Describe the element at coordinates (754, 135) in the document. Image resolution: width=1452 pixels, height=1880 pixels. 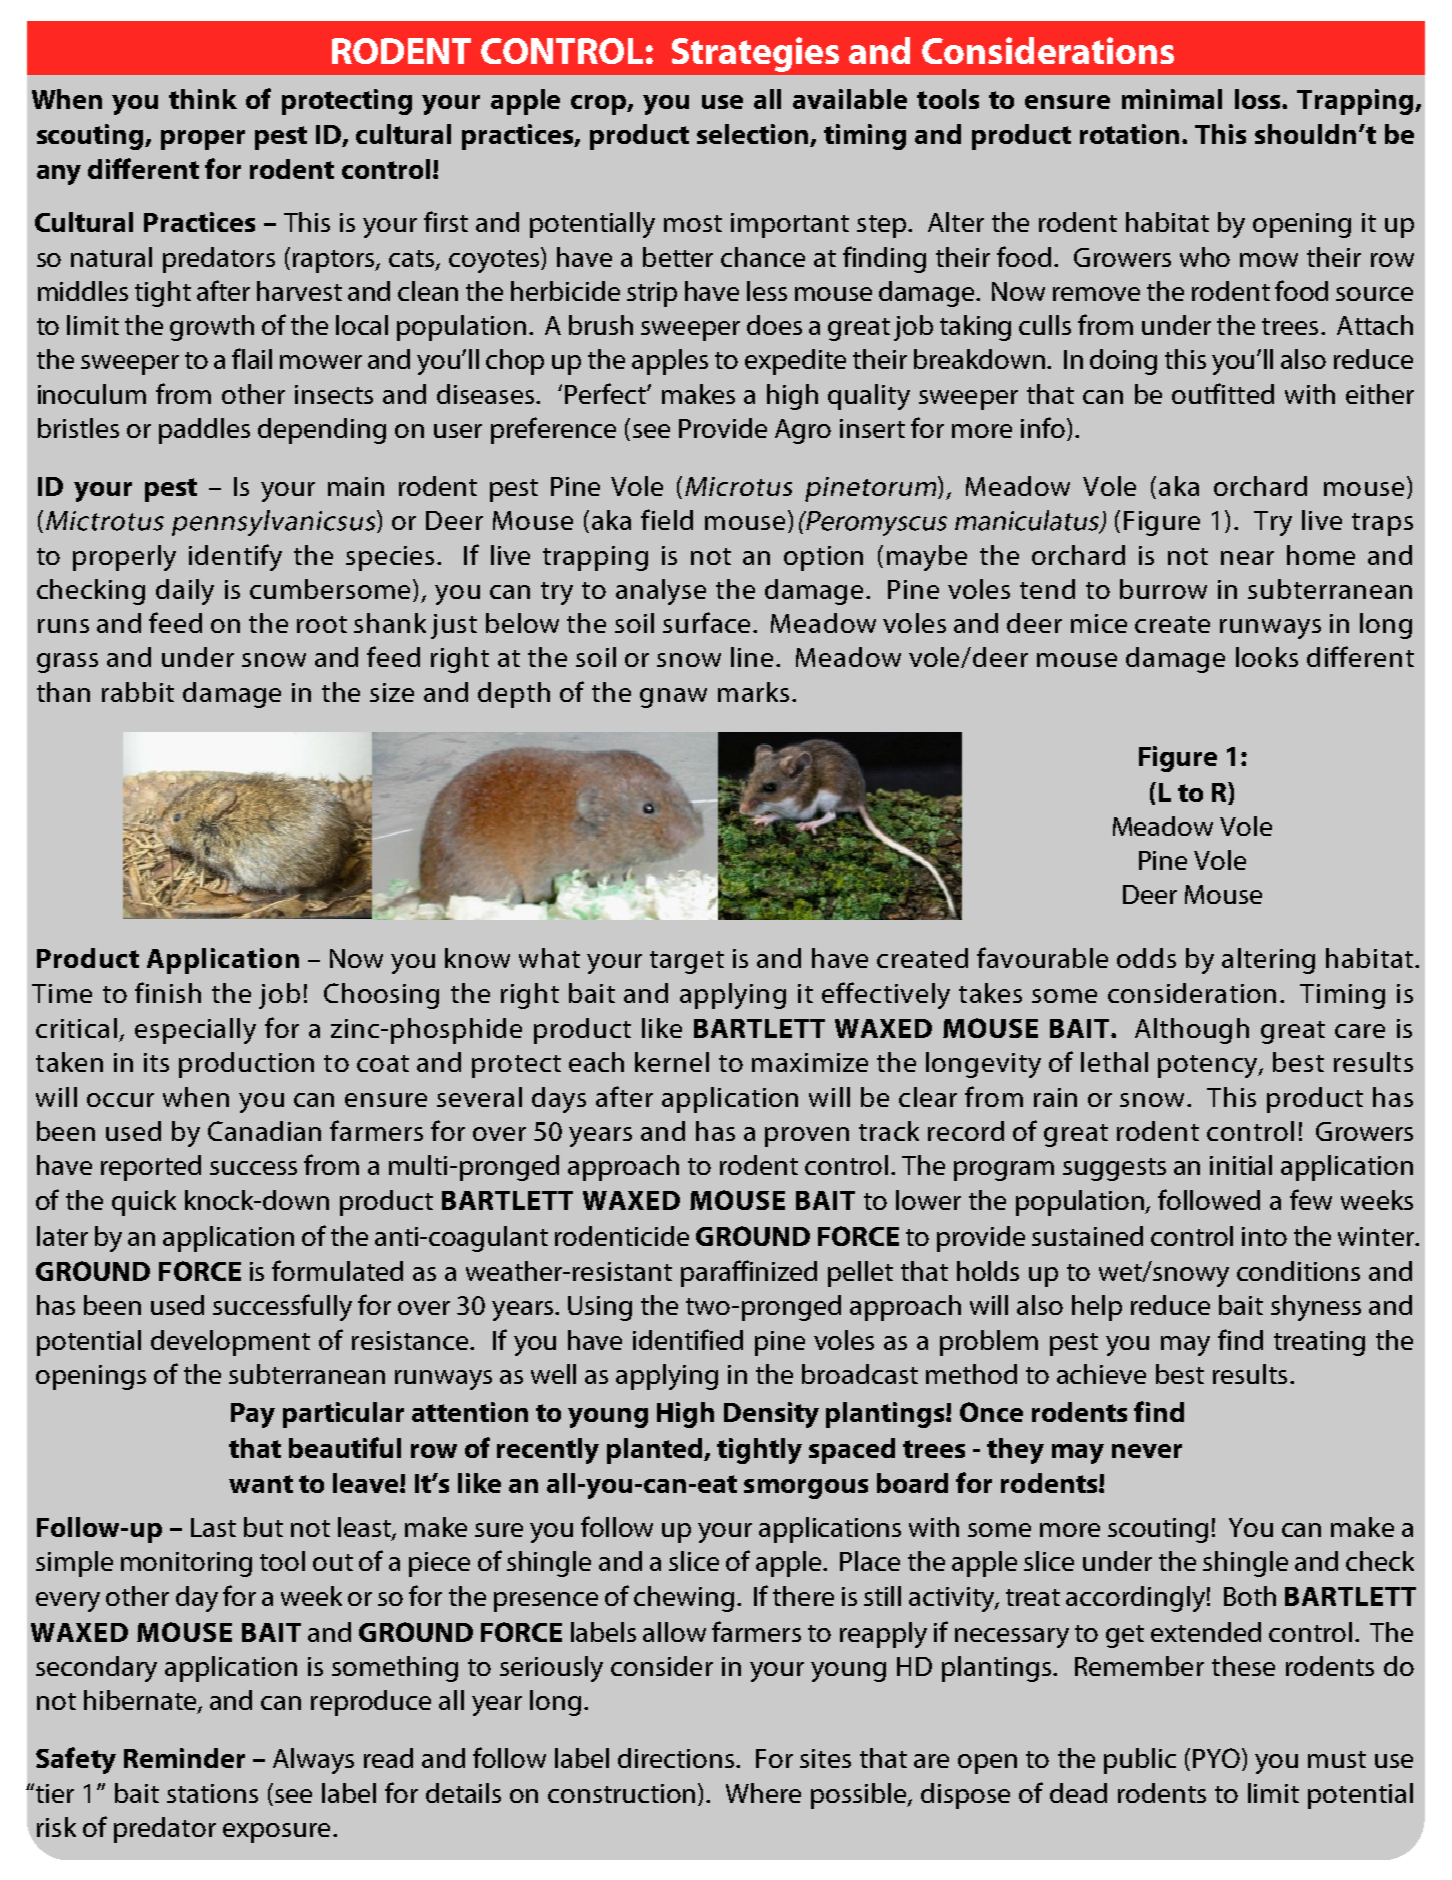
I see `selection` at that location.
